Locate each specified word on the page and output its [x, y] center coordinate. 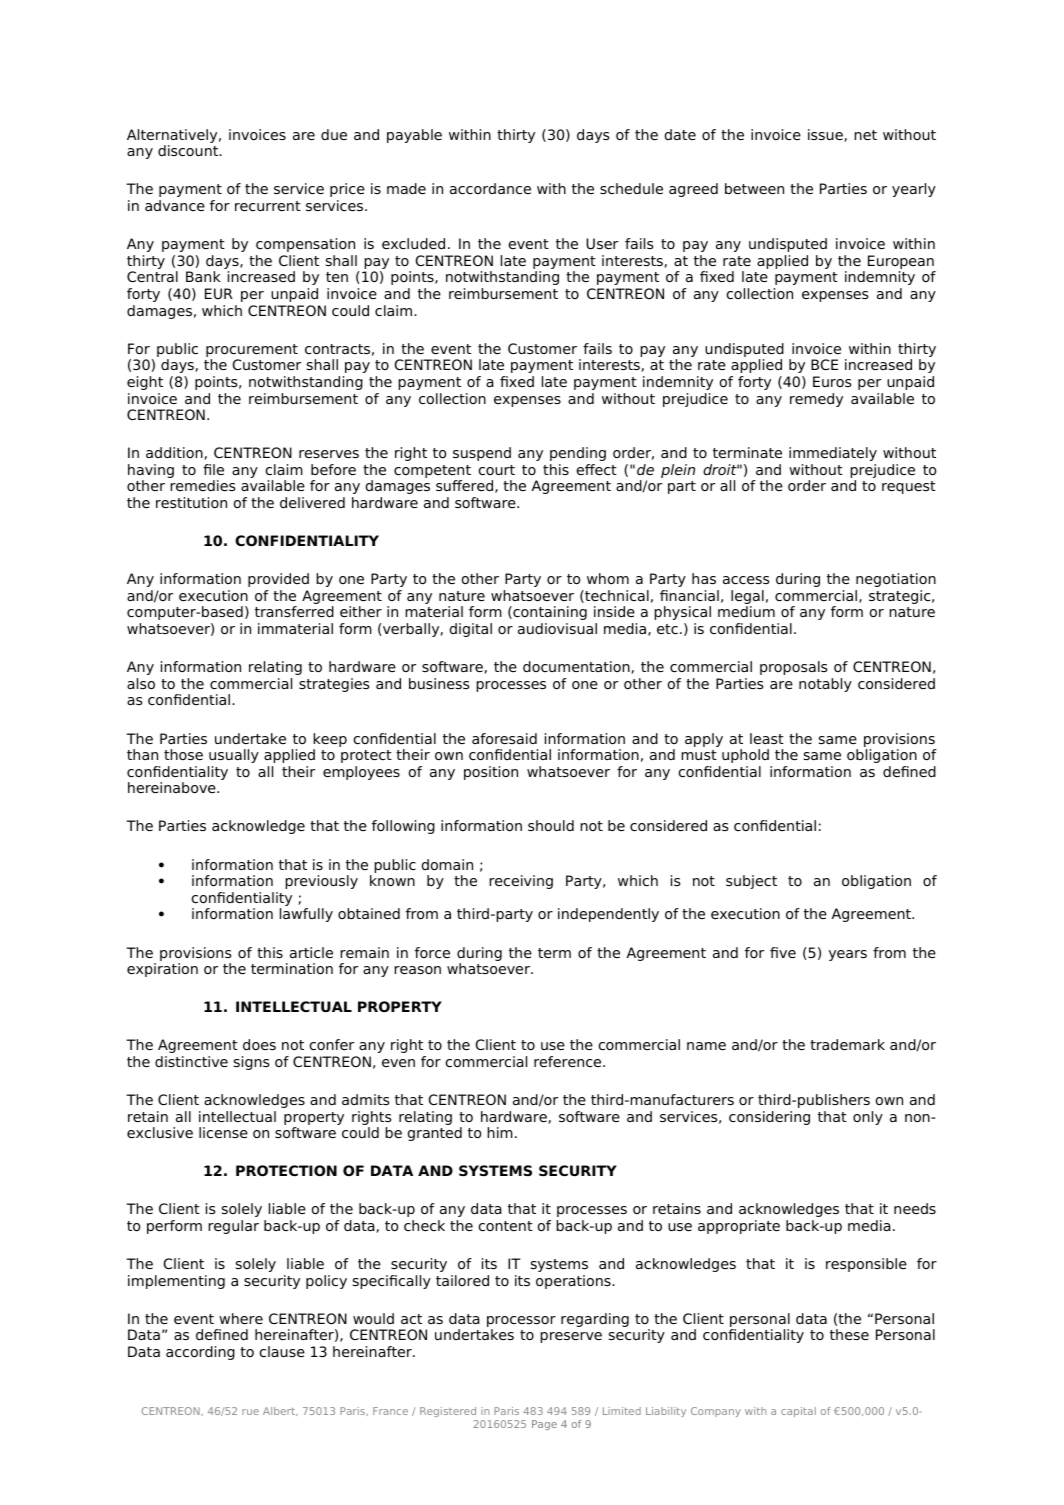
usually [234, 756]
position [491, 773]
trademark [847, 1044]
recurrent [268, 206]
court [497, 470]
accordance [490, 188]
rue [250, 1412]
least [767, 738]
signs [251, 1063]
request [909, 487]
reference [569, 1061]
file [213, 469]
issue [826, 135]
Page [544, 1425]
